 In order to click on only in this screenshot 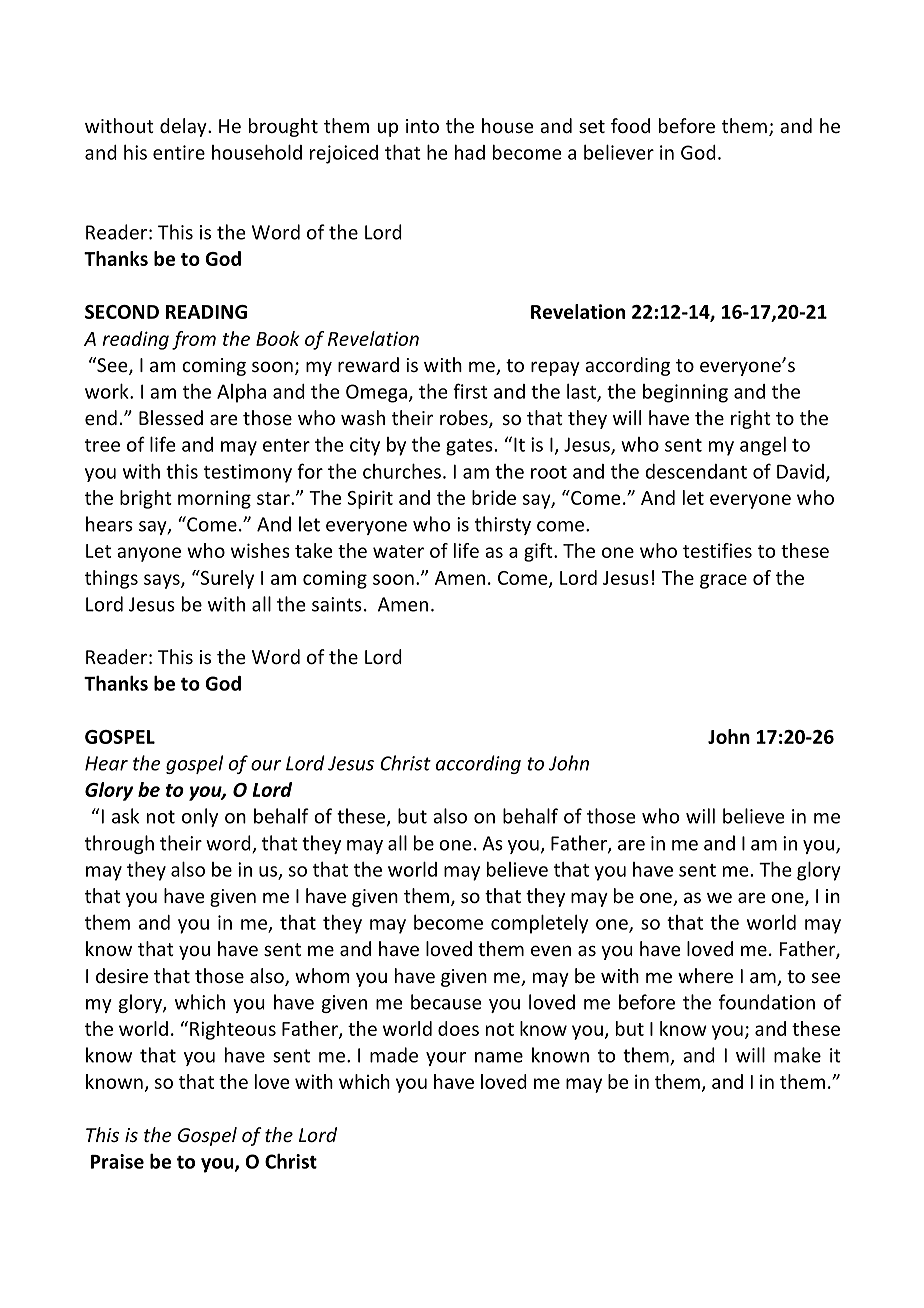, I will do `click(200, 817)`.
